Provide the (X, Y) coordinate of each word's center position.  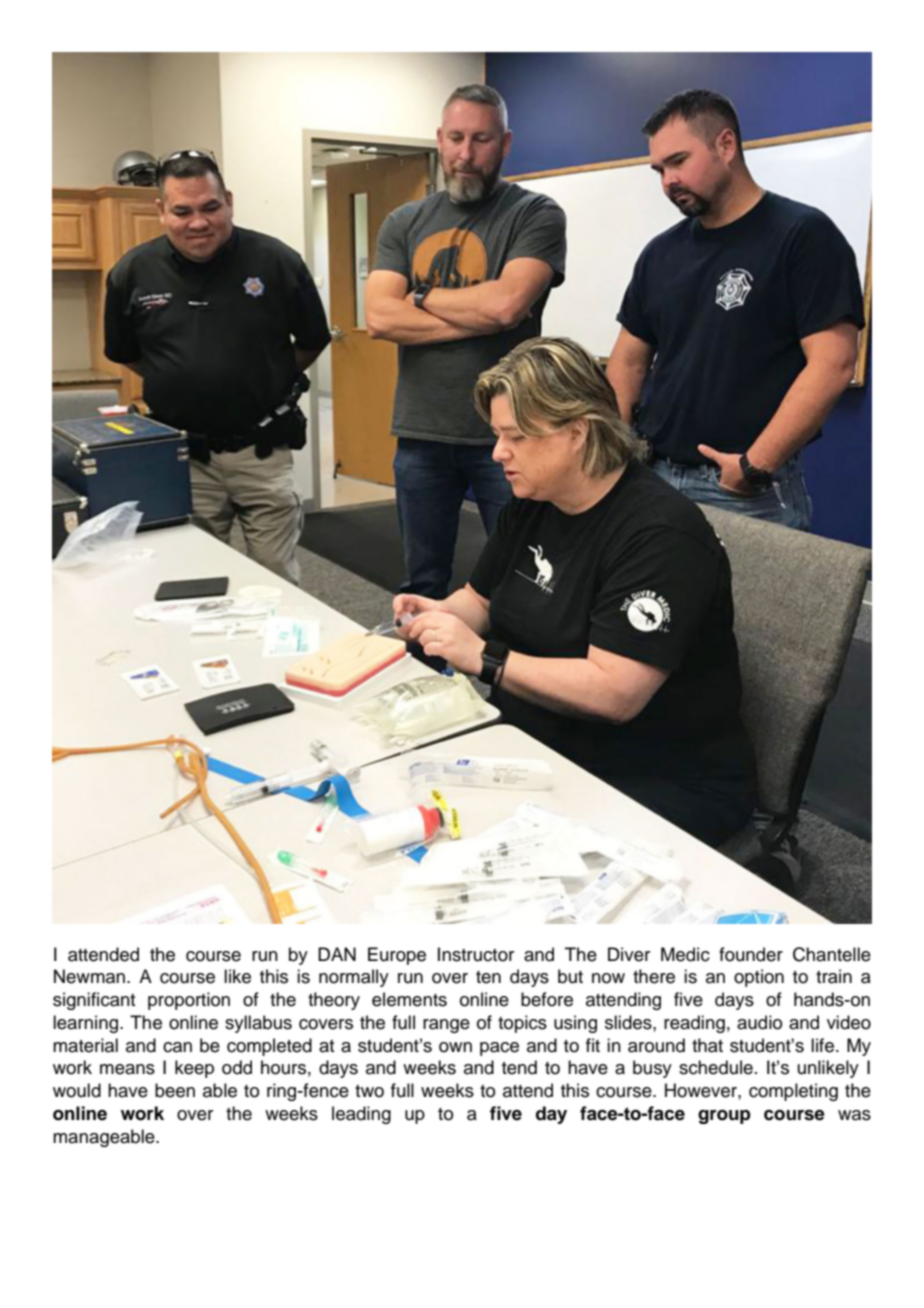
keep (194, 1069)
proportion (189, 1001)
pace (499, 1049)
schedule (716, 1067)
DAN (337, 954)
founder (751, 954)
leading (361, 1115)
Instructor (476, 954)
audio (759, 1022)
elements (409, 999)
